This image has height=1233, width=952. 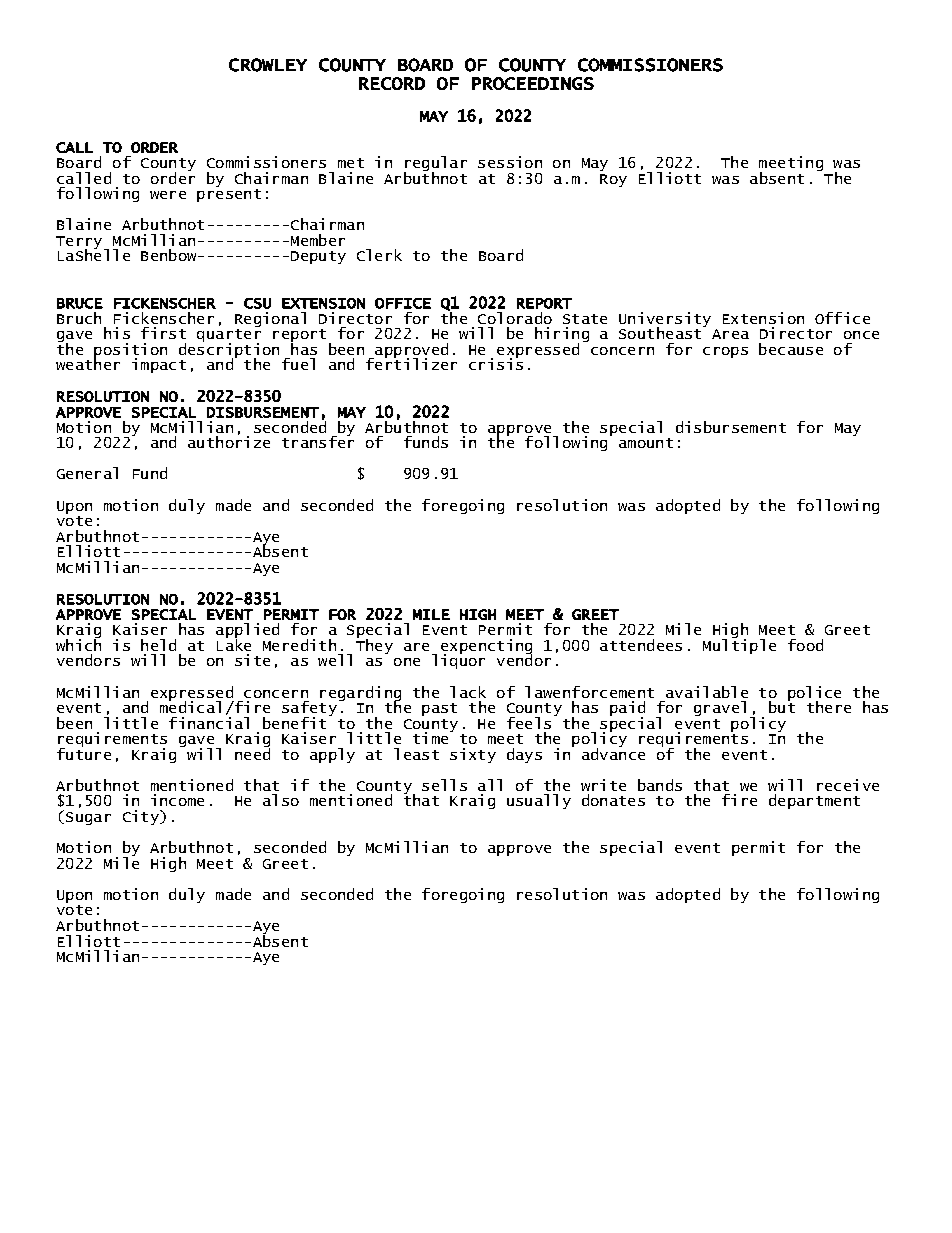 What do you see at coordinates (533, 83) in the image?
I see `PROCEEDINGS` at bounding box center [533, 83].
